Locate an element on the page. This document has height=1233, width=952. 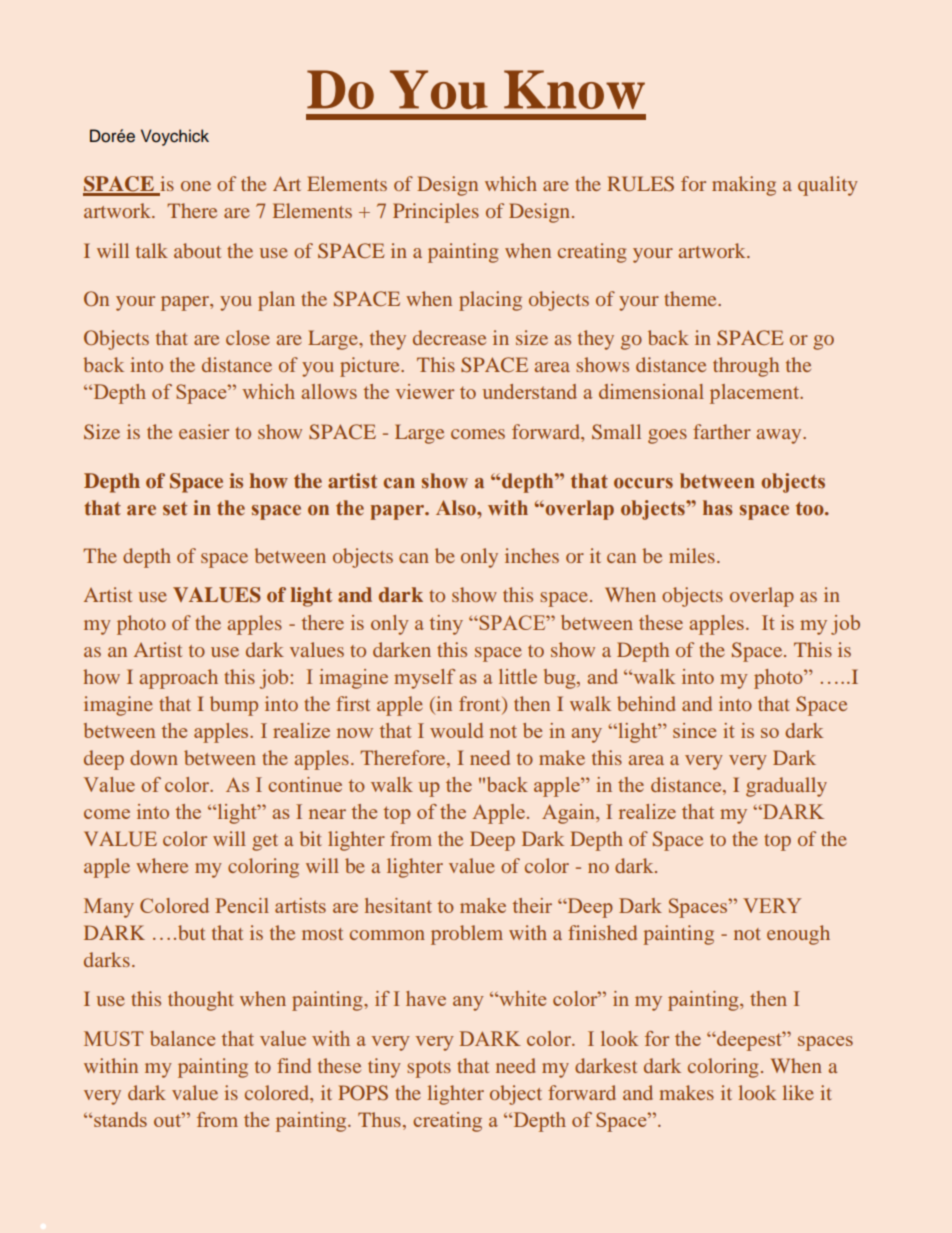
easier is located at coordinates (204, 431).
